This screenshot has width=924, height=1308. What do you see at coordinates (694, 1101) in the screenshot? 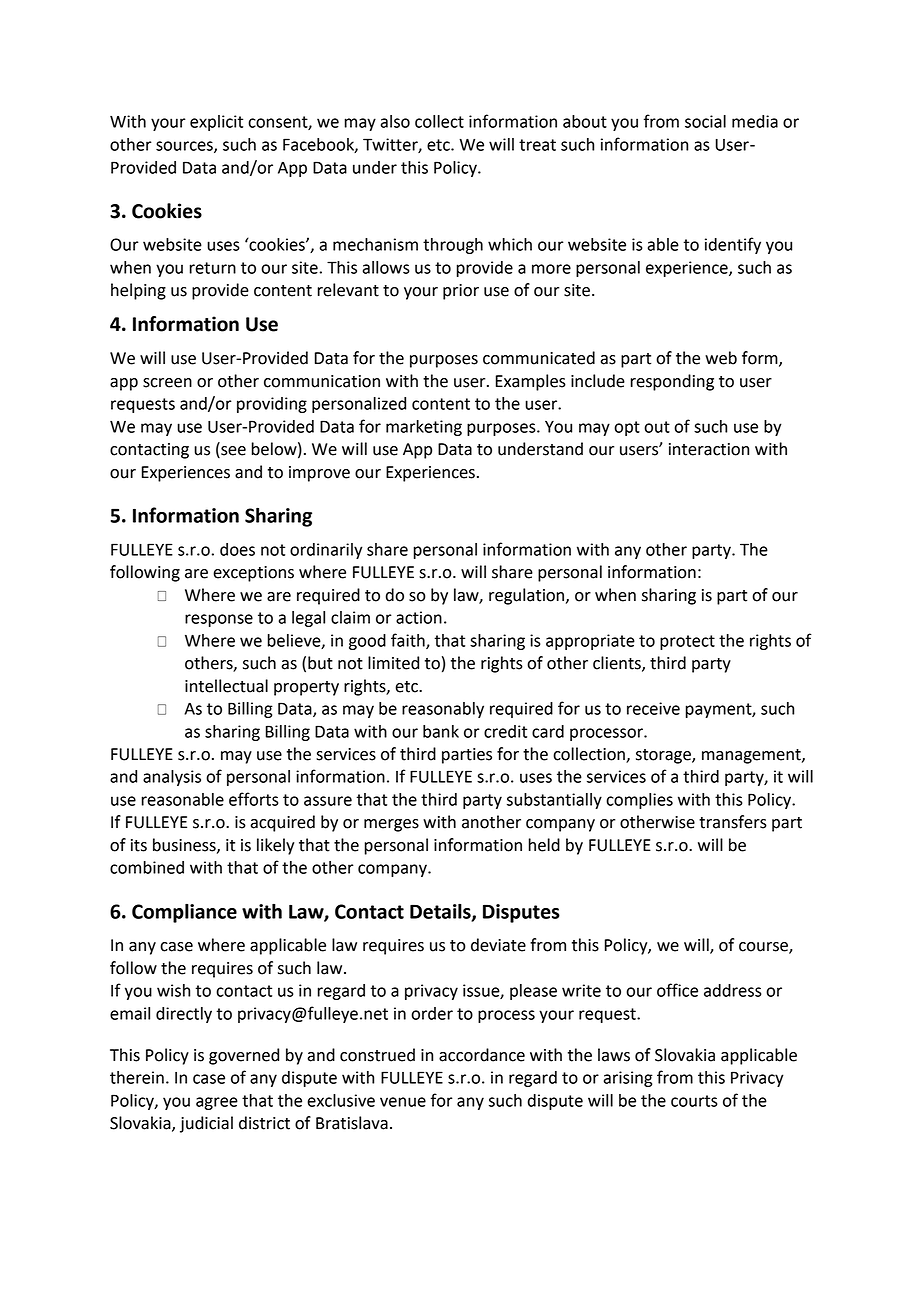
I see `courts` at bounding box center [694, 1101].
